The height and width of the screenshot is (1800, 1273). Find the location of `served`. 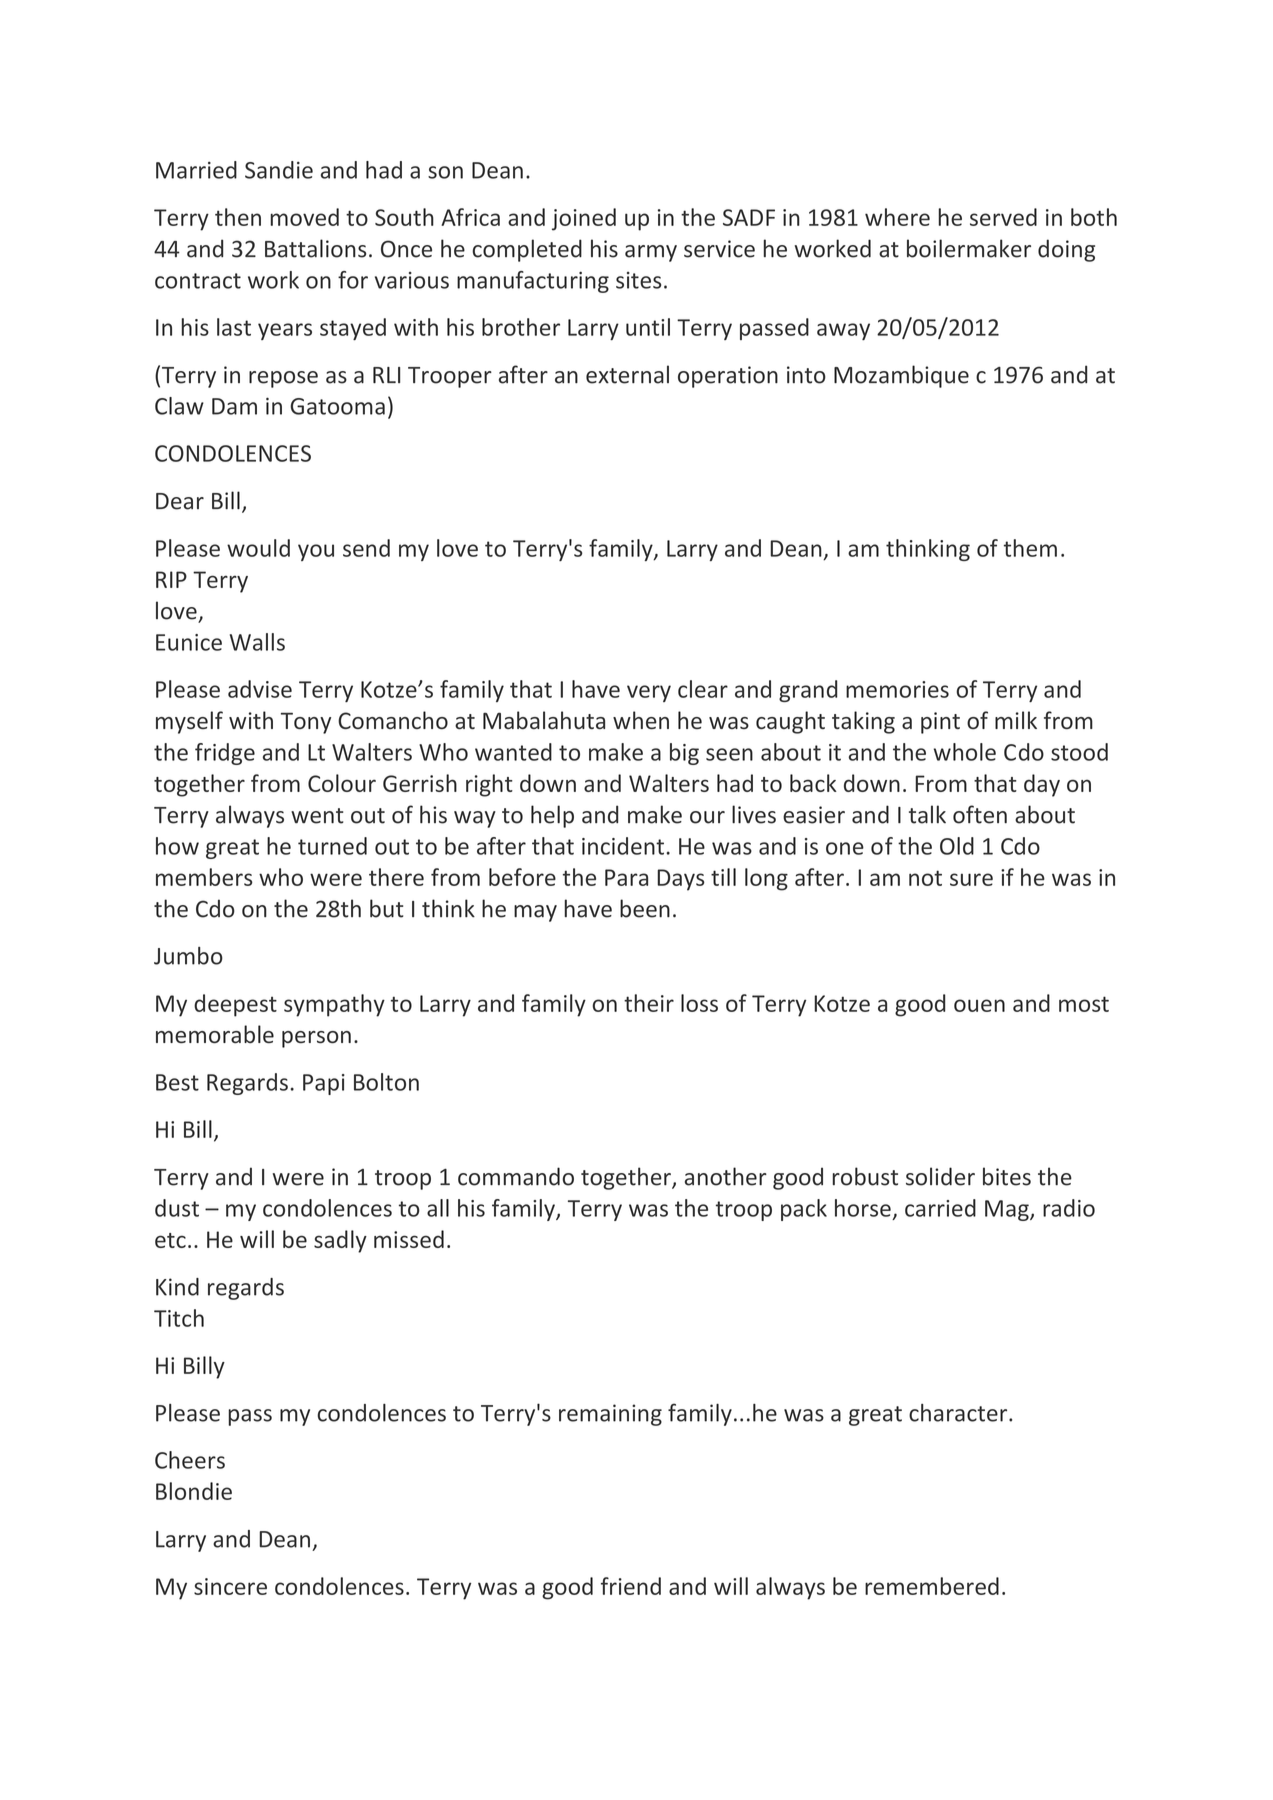

served is located at coordinates (1003, 217).
